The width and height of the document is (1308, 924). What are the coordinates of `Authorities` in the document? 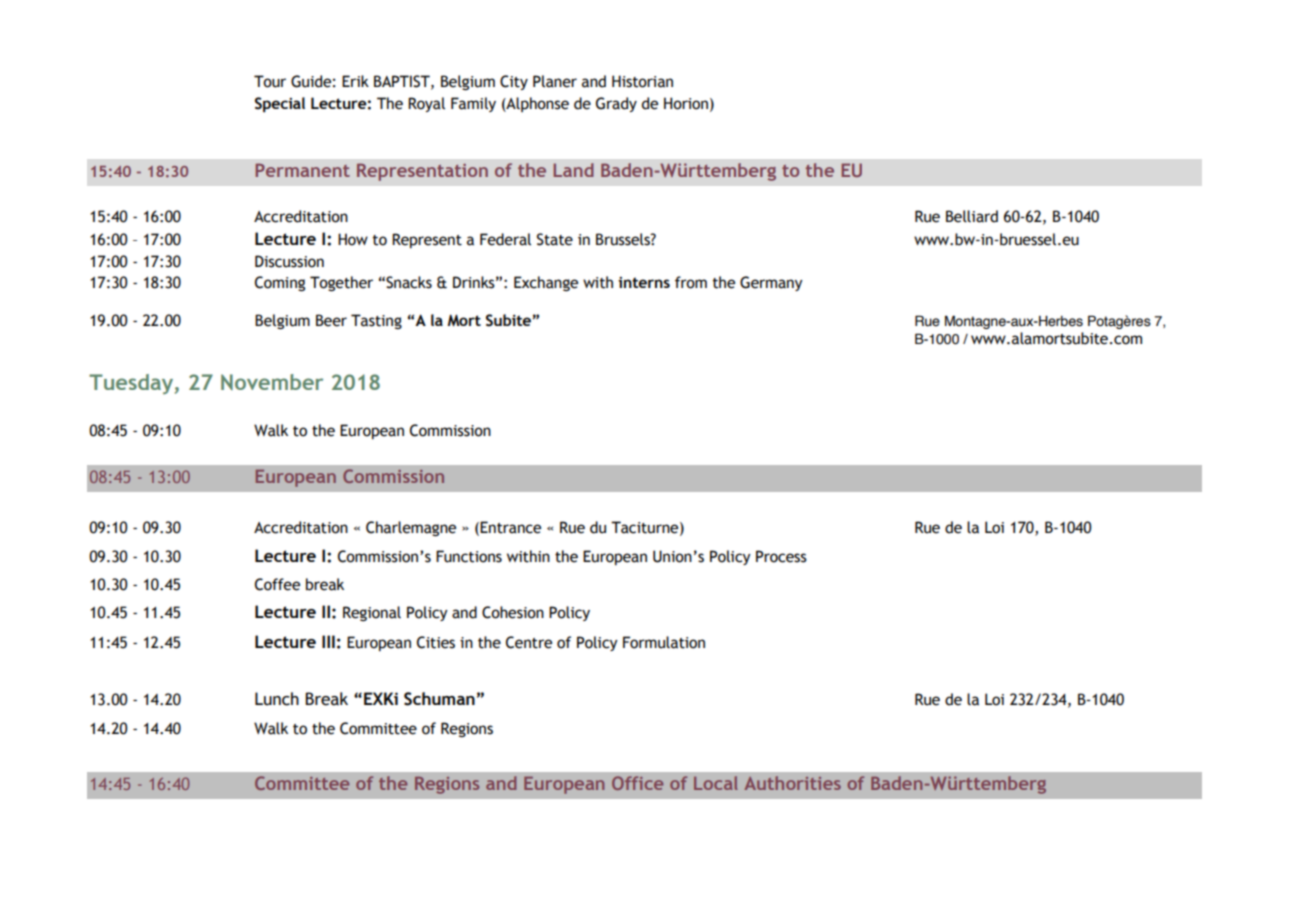 It's located at (792, 783).
